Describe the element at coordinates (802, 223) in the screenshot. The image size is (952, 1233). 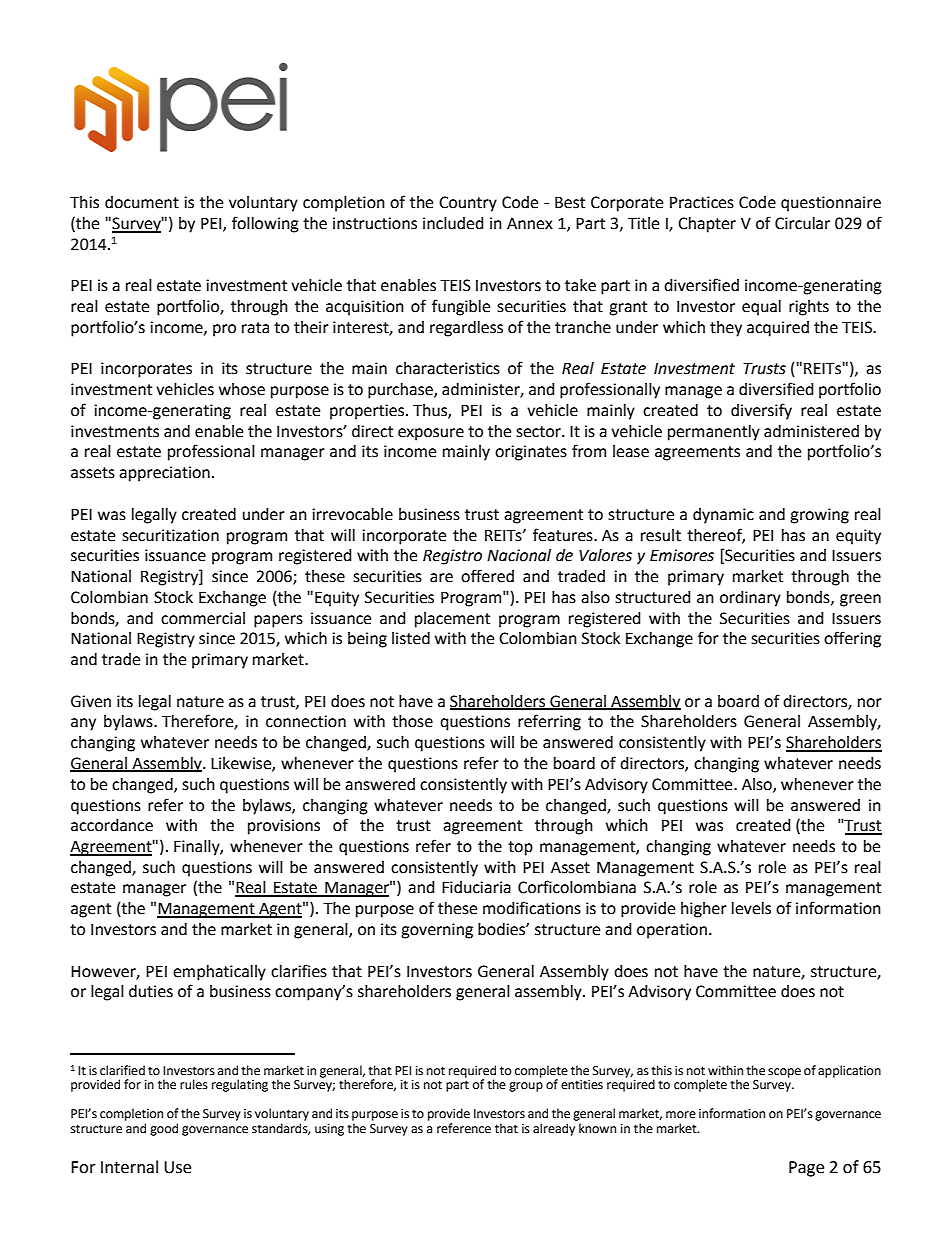
I see `Circular` at that location.
